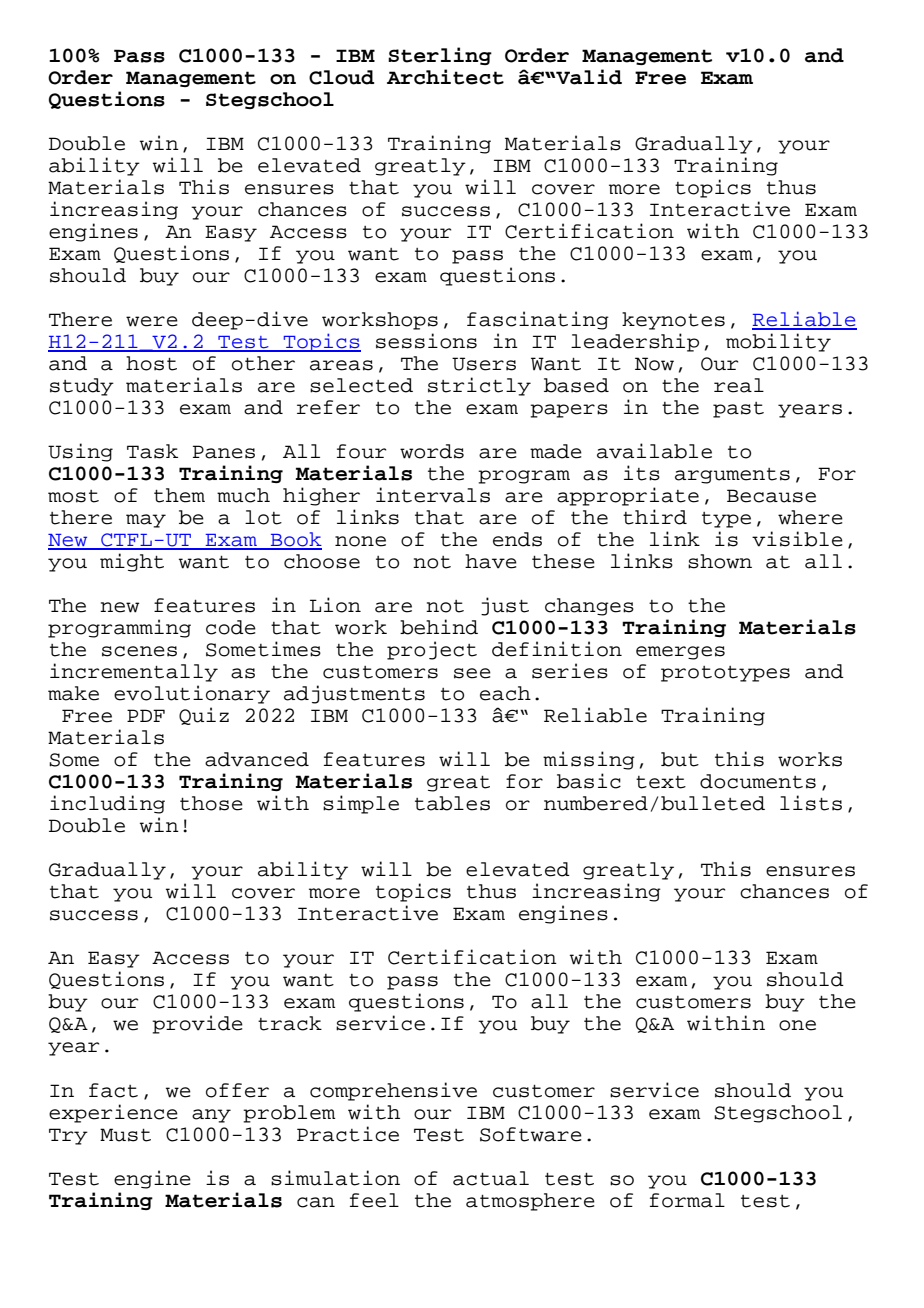 The width and height of the document is (924, 1308). What do you see at coordinates (739, 385) in the document?
I see `real` at bounding box center [739, 385].
